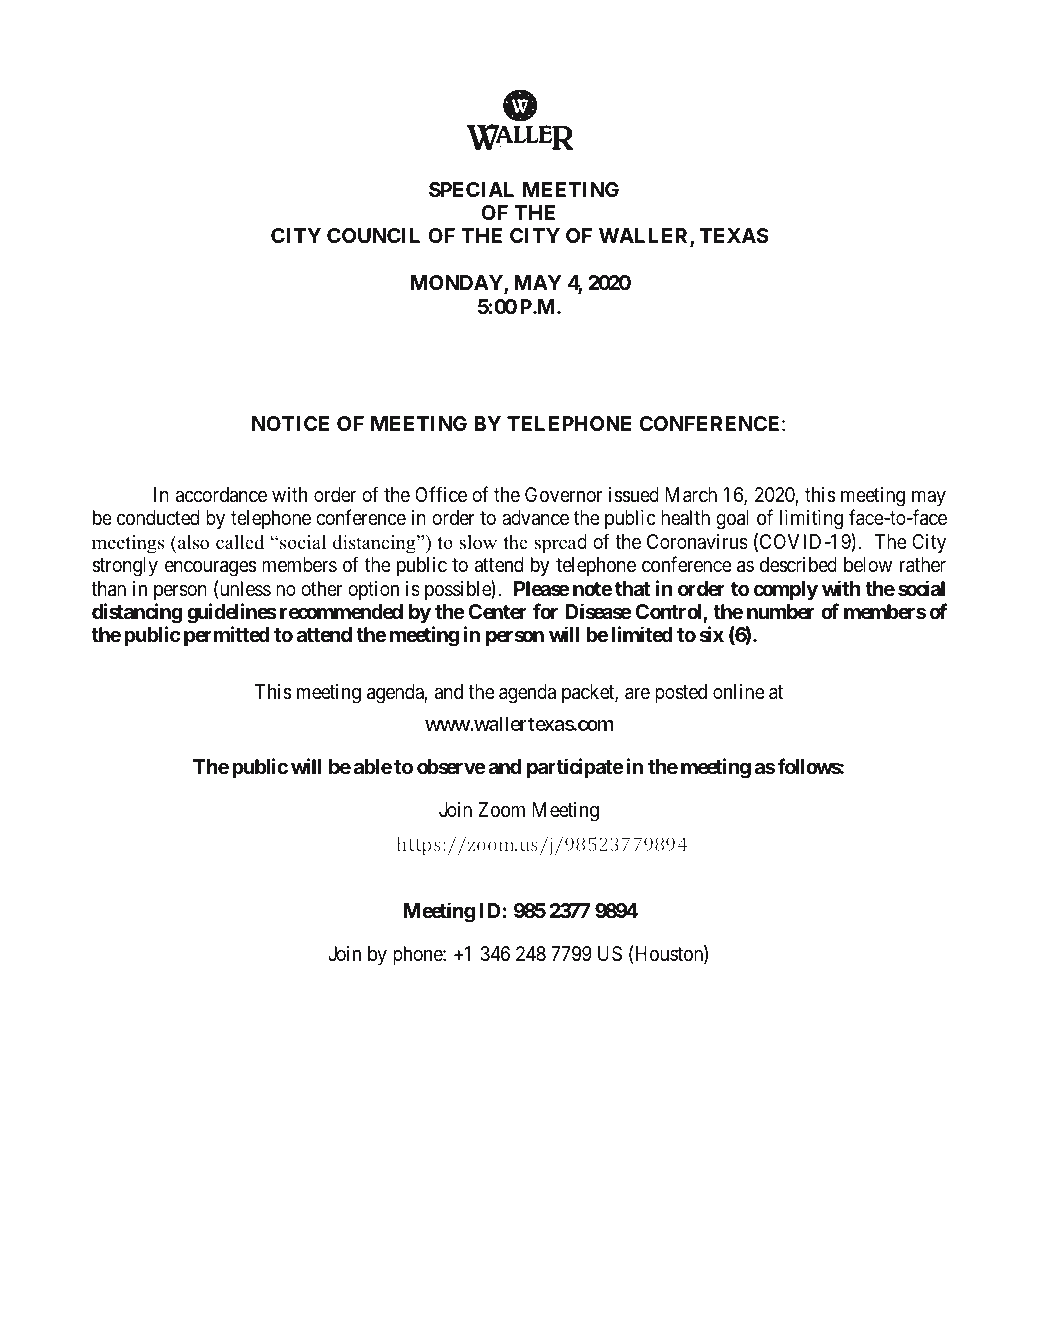  Describe the element at coordinates (227, 636) in the document. I see `permitted` at that location.
